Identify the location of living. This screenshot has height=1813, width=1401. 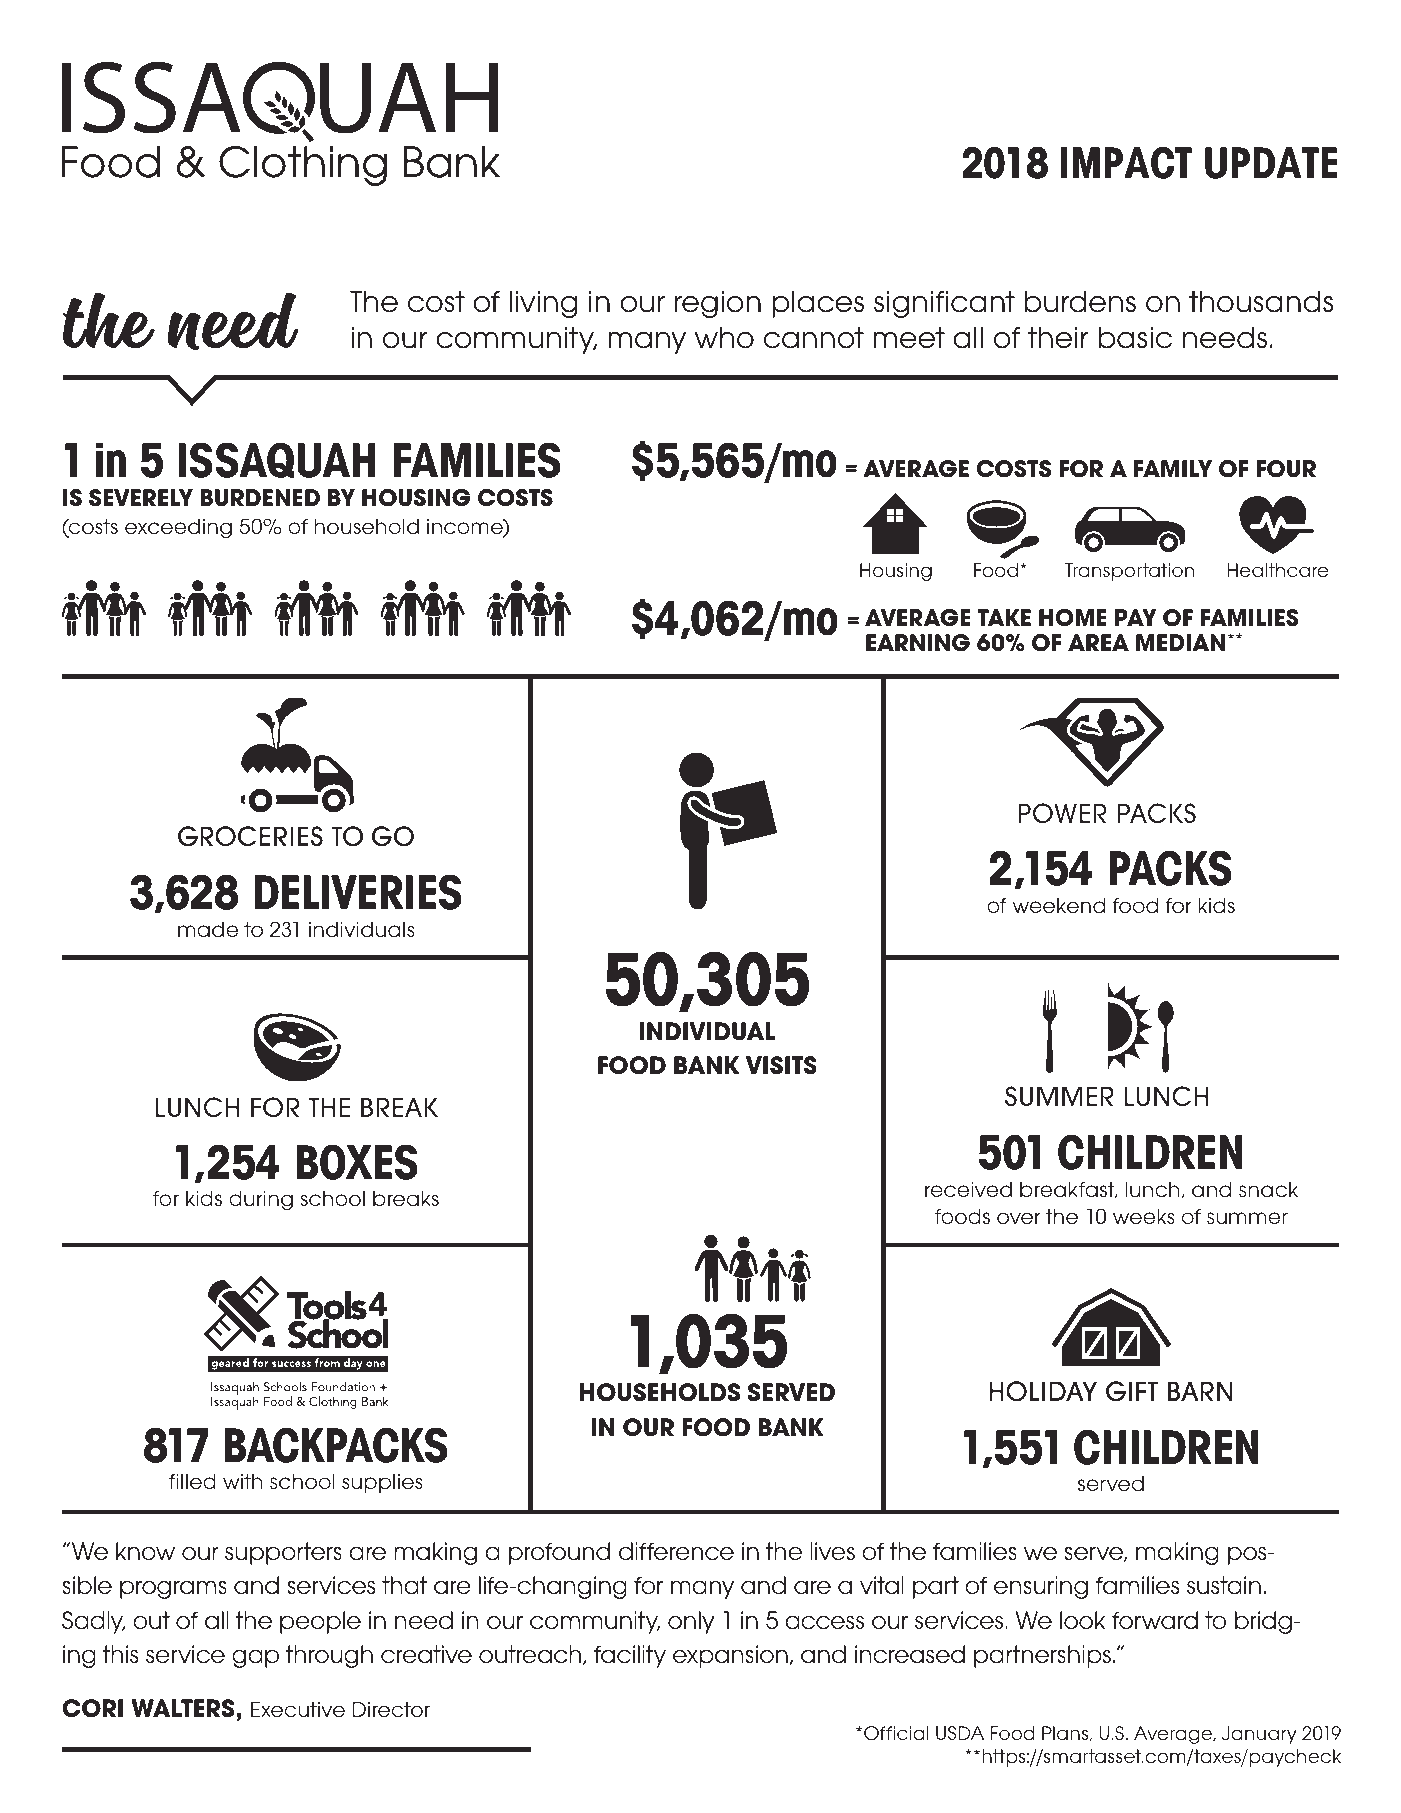
(544, 304).
